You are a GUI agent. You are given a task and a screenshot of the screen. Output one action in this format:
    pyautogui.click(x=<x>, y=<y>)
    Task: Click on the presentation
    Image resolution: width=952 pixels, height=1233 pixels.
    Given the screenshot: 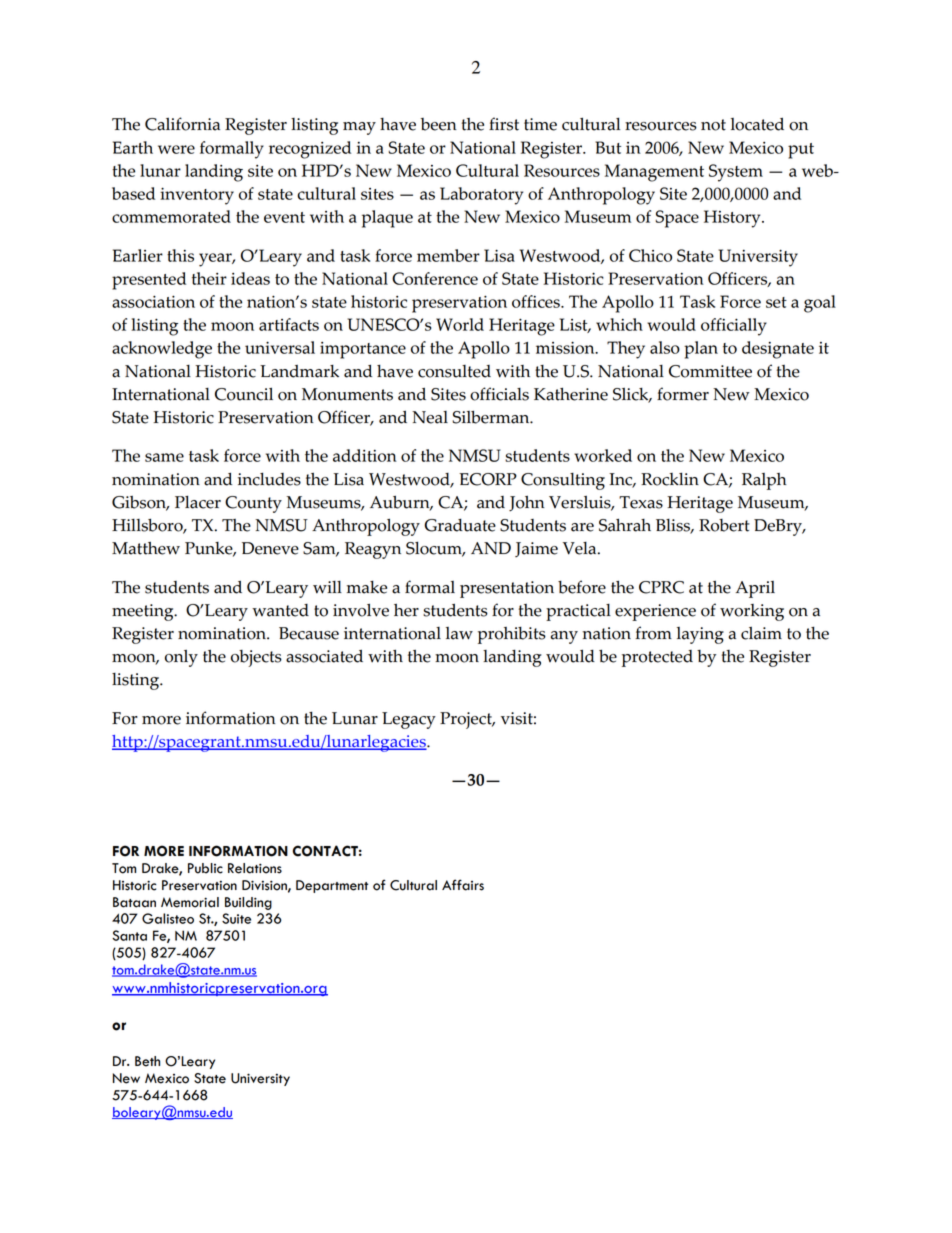 What is the action you would take?
    pyautogui.click(x=507, y=589)
